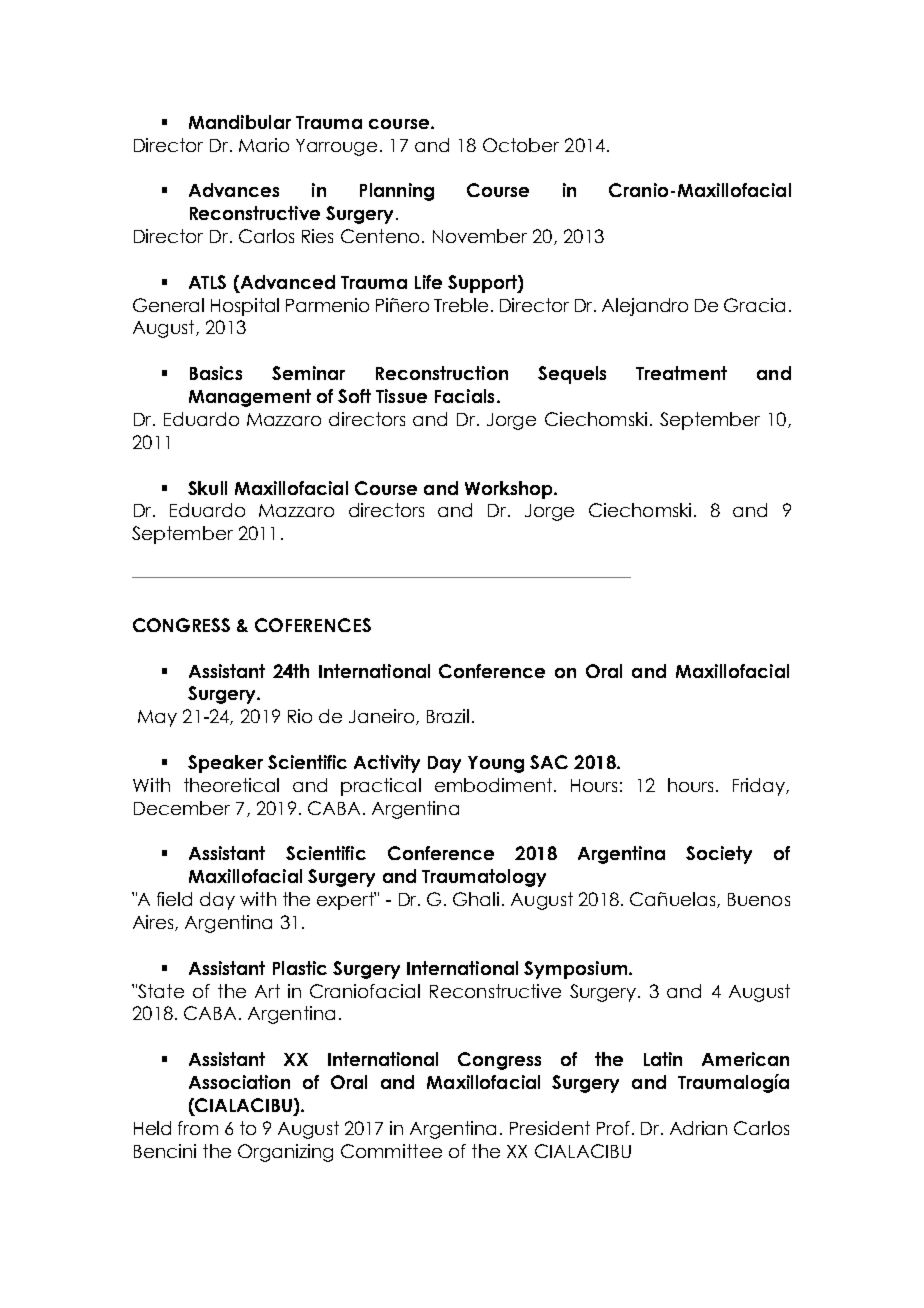 The image size is (924, 1308). Describe the element at coordinates (448, 716) in the page. I see `Brazil` at that location.
